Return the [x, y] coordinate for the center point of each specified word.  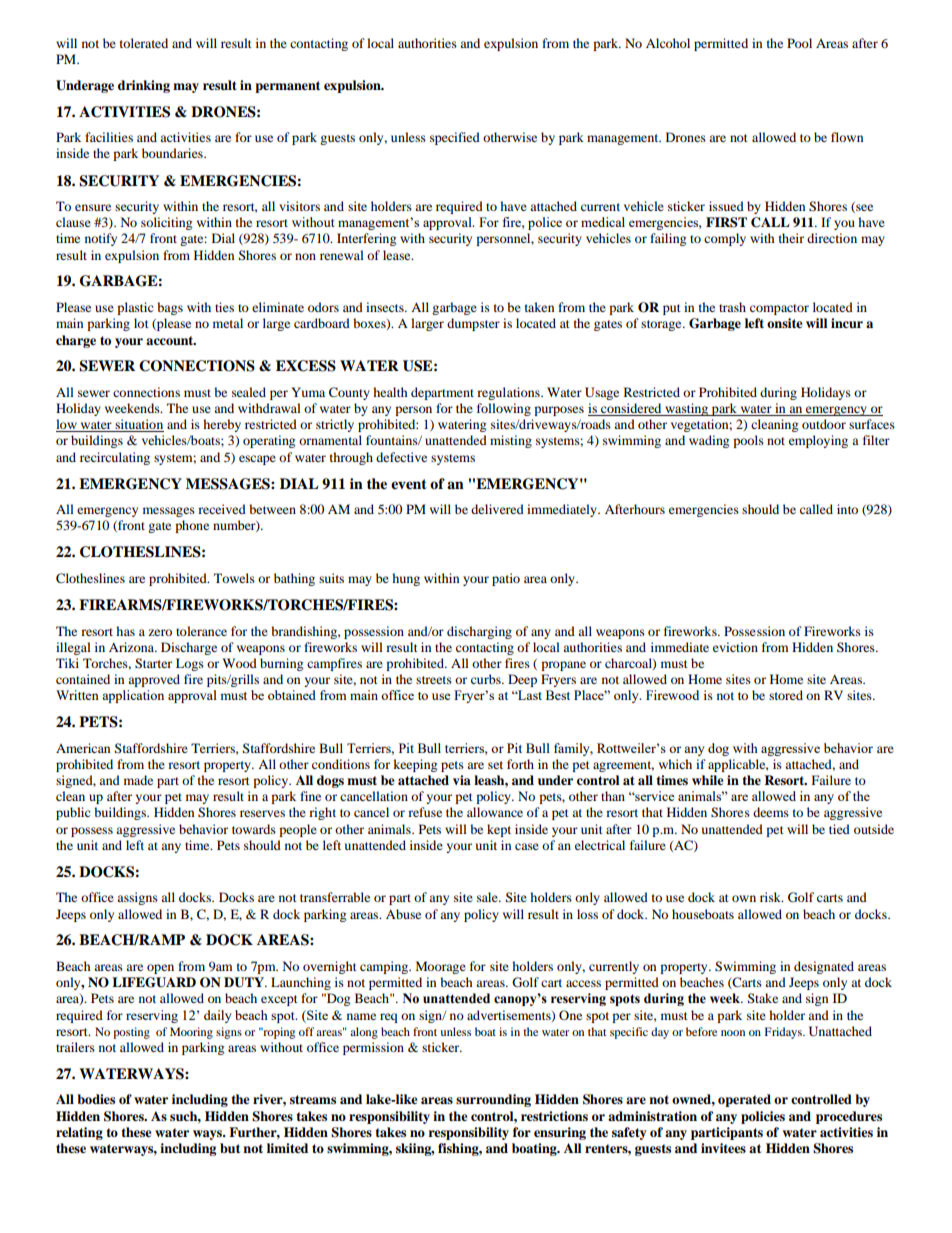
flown [847, 137]
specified [455, 138]
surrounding [493, 1100]
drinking [144, 86]
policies [763, 1117]
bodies [96, 1099]
